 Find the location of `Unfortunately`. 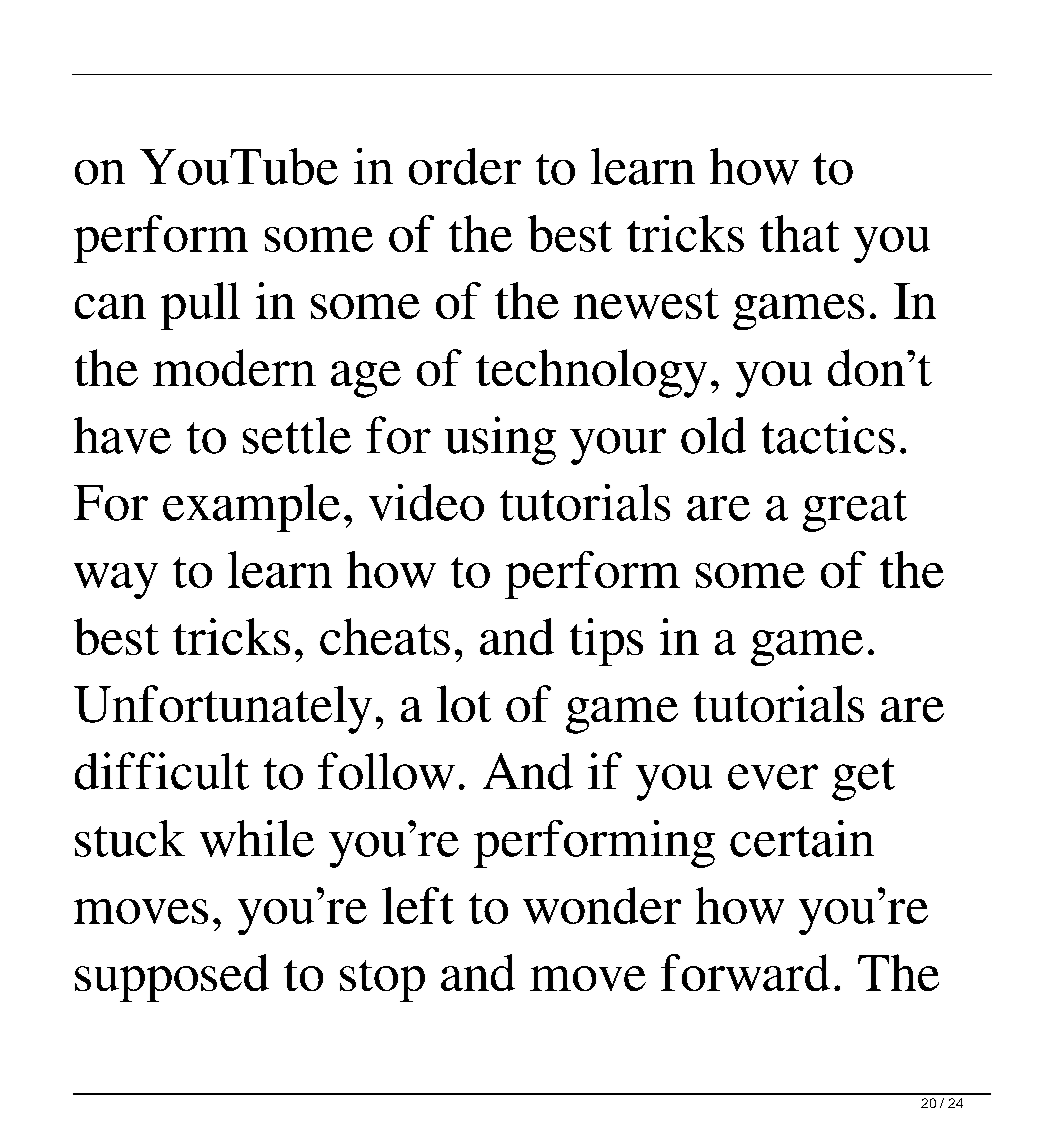

Unfortunately is located at coordinates (223, 709).
